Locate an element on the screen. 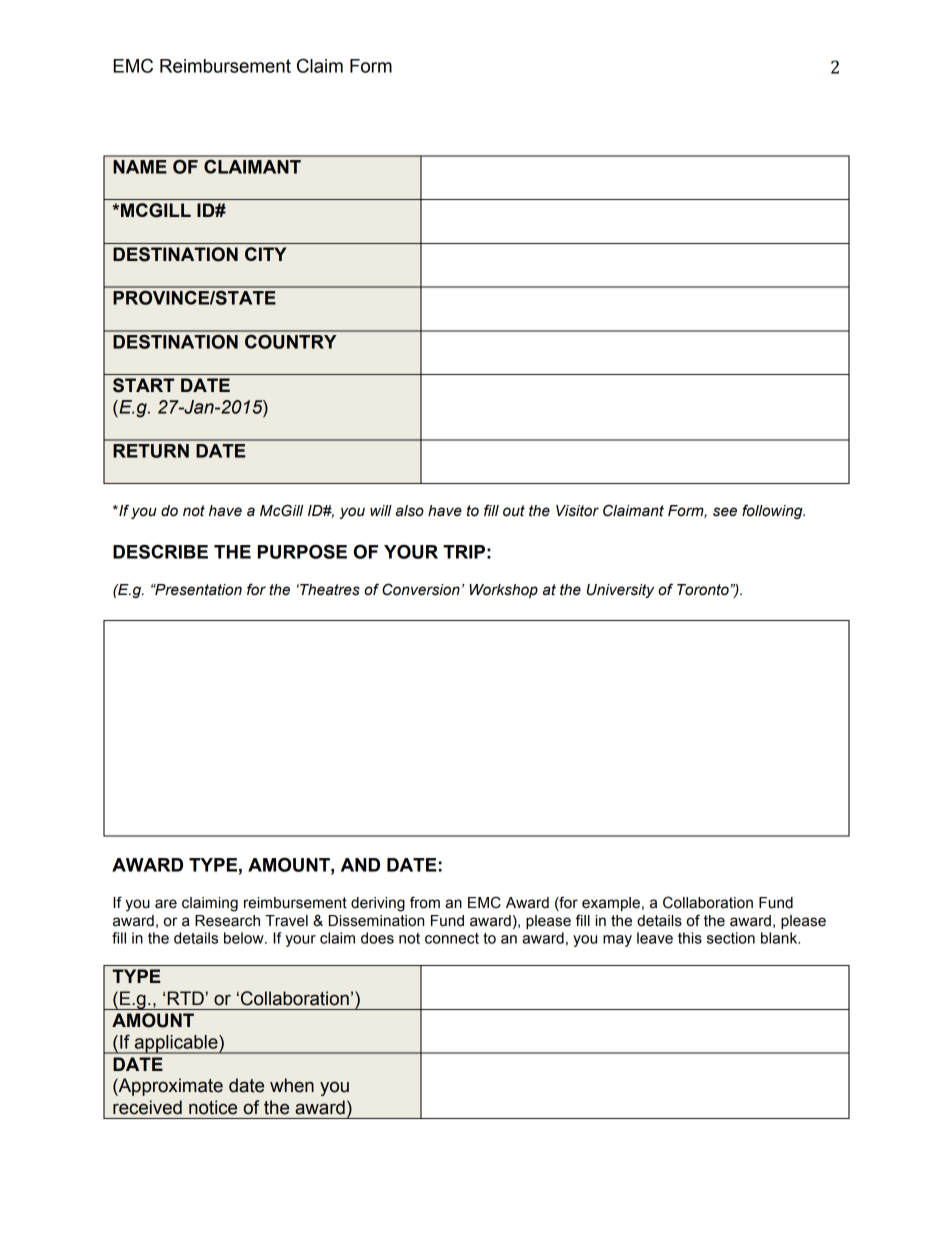  NAME is located at coordinates (140, 167).
